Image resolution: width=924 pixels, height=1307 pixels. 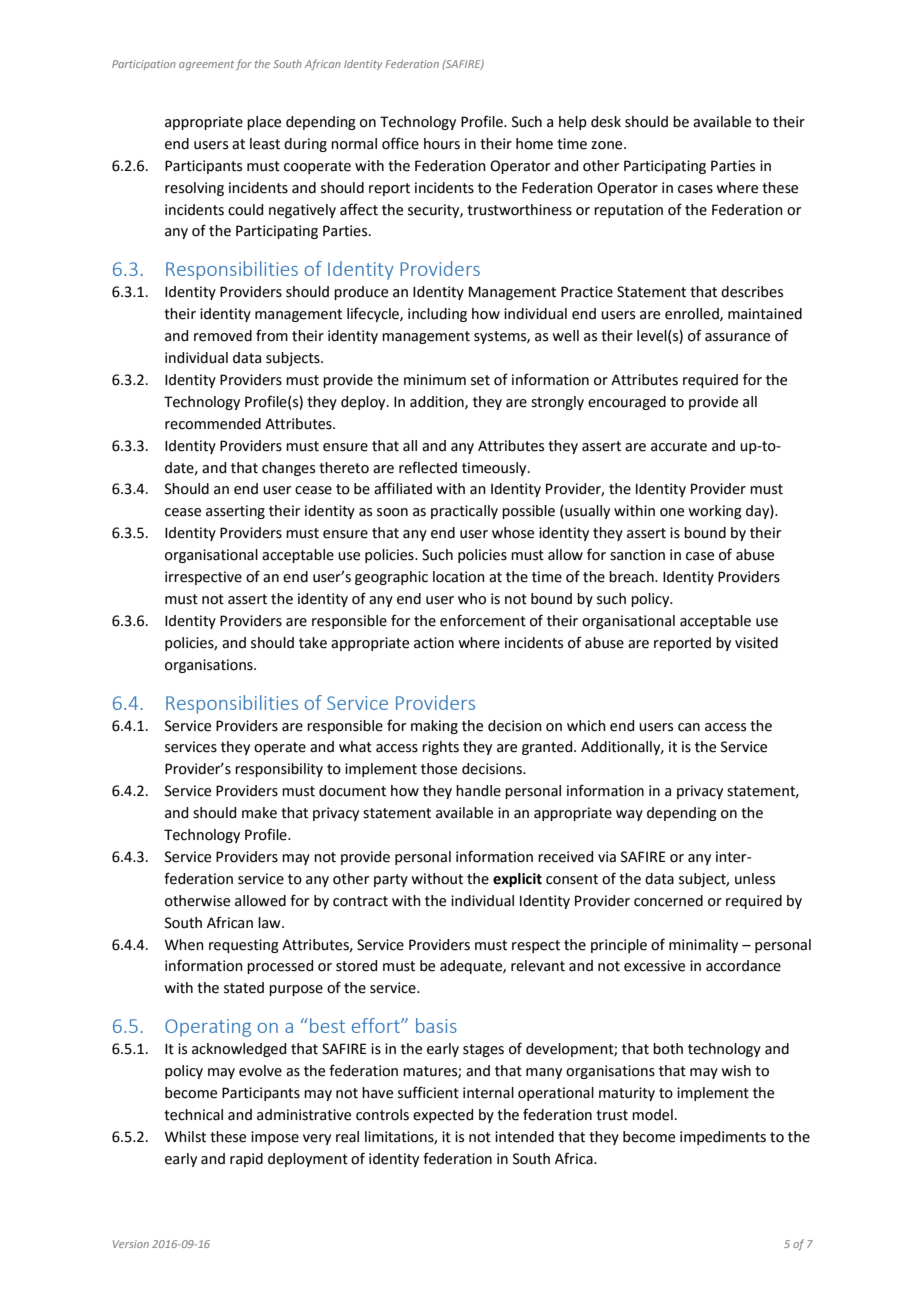 I want to click on expected, so click(x=443, y=1116).
